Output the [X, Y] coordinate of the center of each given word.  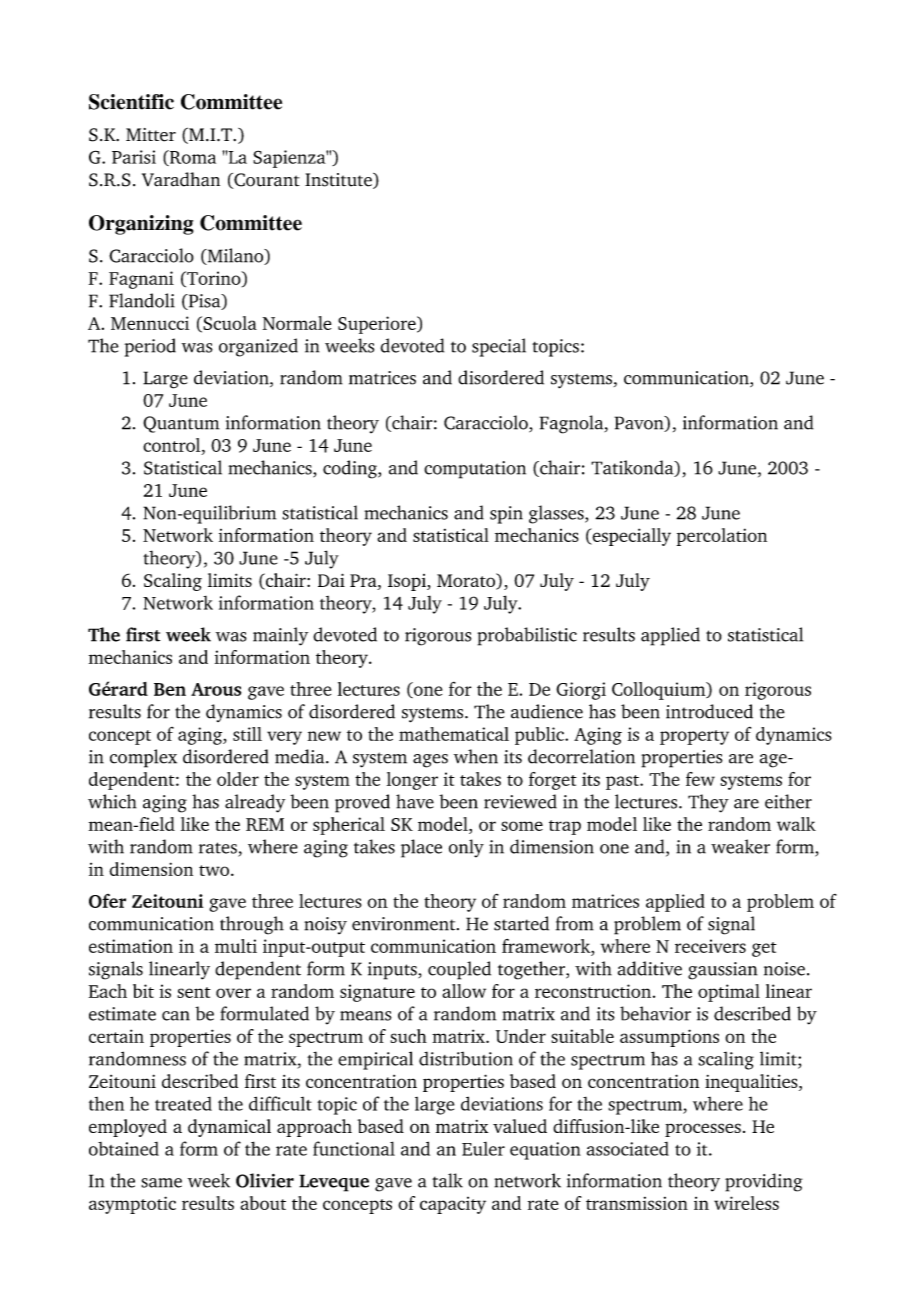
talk [447, 1180]
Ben [170, 689]
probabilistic [527, 636]
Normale [297, 323]
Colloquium [660, 691]
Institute [339, 181]
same [161, 1183]
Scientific [131, 102]
